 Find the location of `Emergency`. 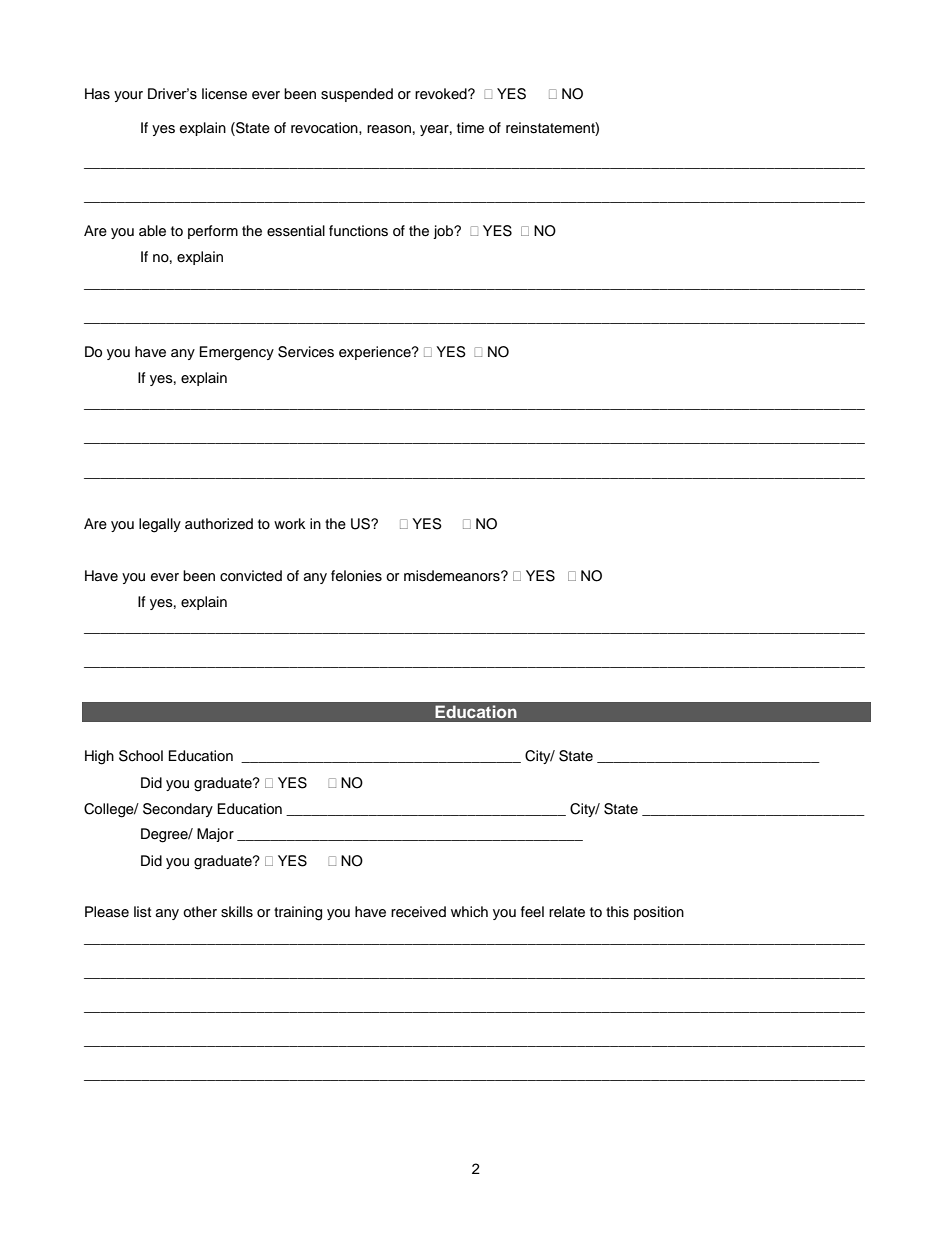

Emergency is located at coordinates (236, 353).
